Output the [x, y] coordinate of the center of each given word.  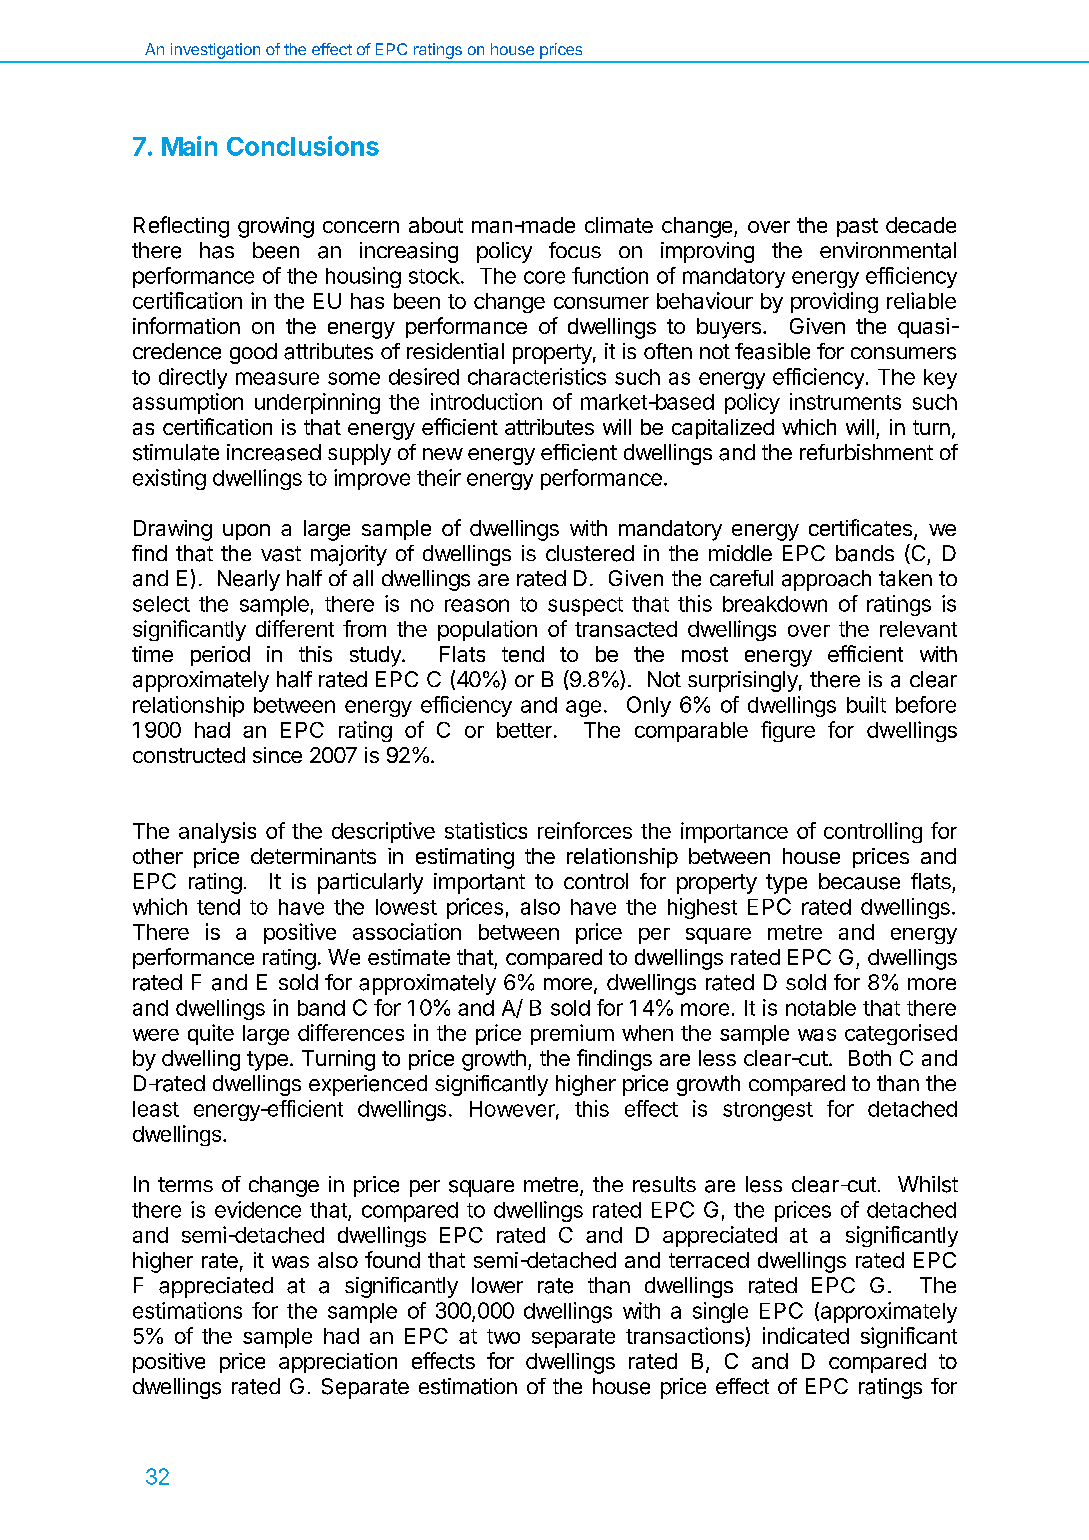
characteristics [537, 376]
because [859, 881]
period [220, 656]
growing [276, 227]
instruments [845, 401]
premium [572, 1034]
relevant [918, 629]
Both [870, 1058]
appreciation [338, 1363]
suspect [585, 606]
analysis [217, 832]
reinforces [585, 830]
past [857, 227]
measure [277, 378]
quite [211, 1034]
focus [575, 250]
